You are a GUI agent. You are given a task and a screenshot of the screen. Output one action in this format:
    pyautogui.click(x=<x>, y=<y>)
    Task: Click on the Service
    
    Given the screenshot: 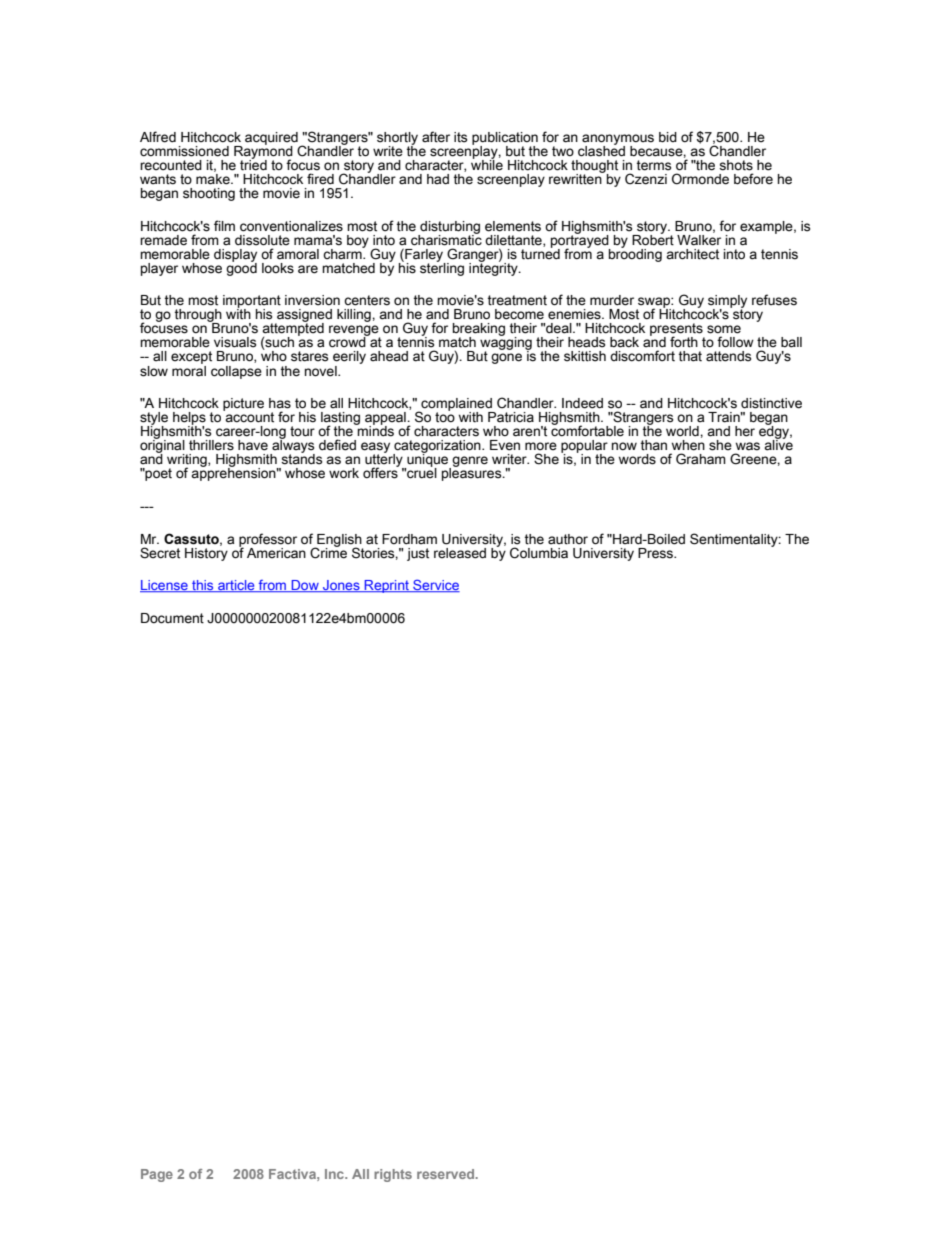 What is the action you would take?
    pyautogui.click(x=435, y=585)
